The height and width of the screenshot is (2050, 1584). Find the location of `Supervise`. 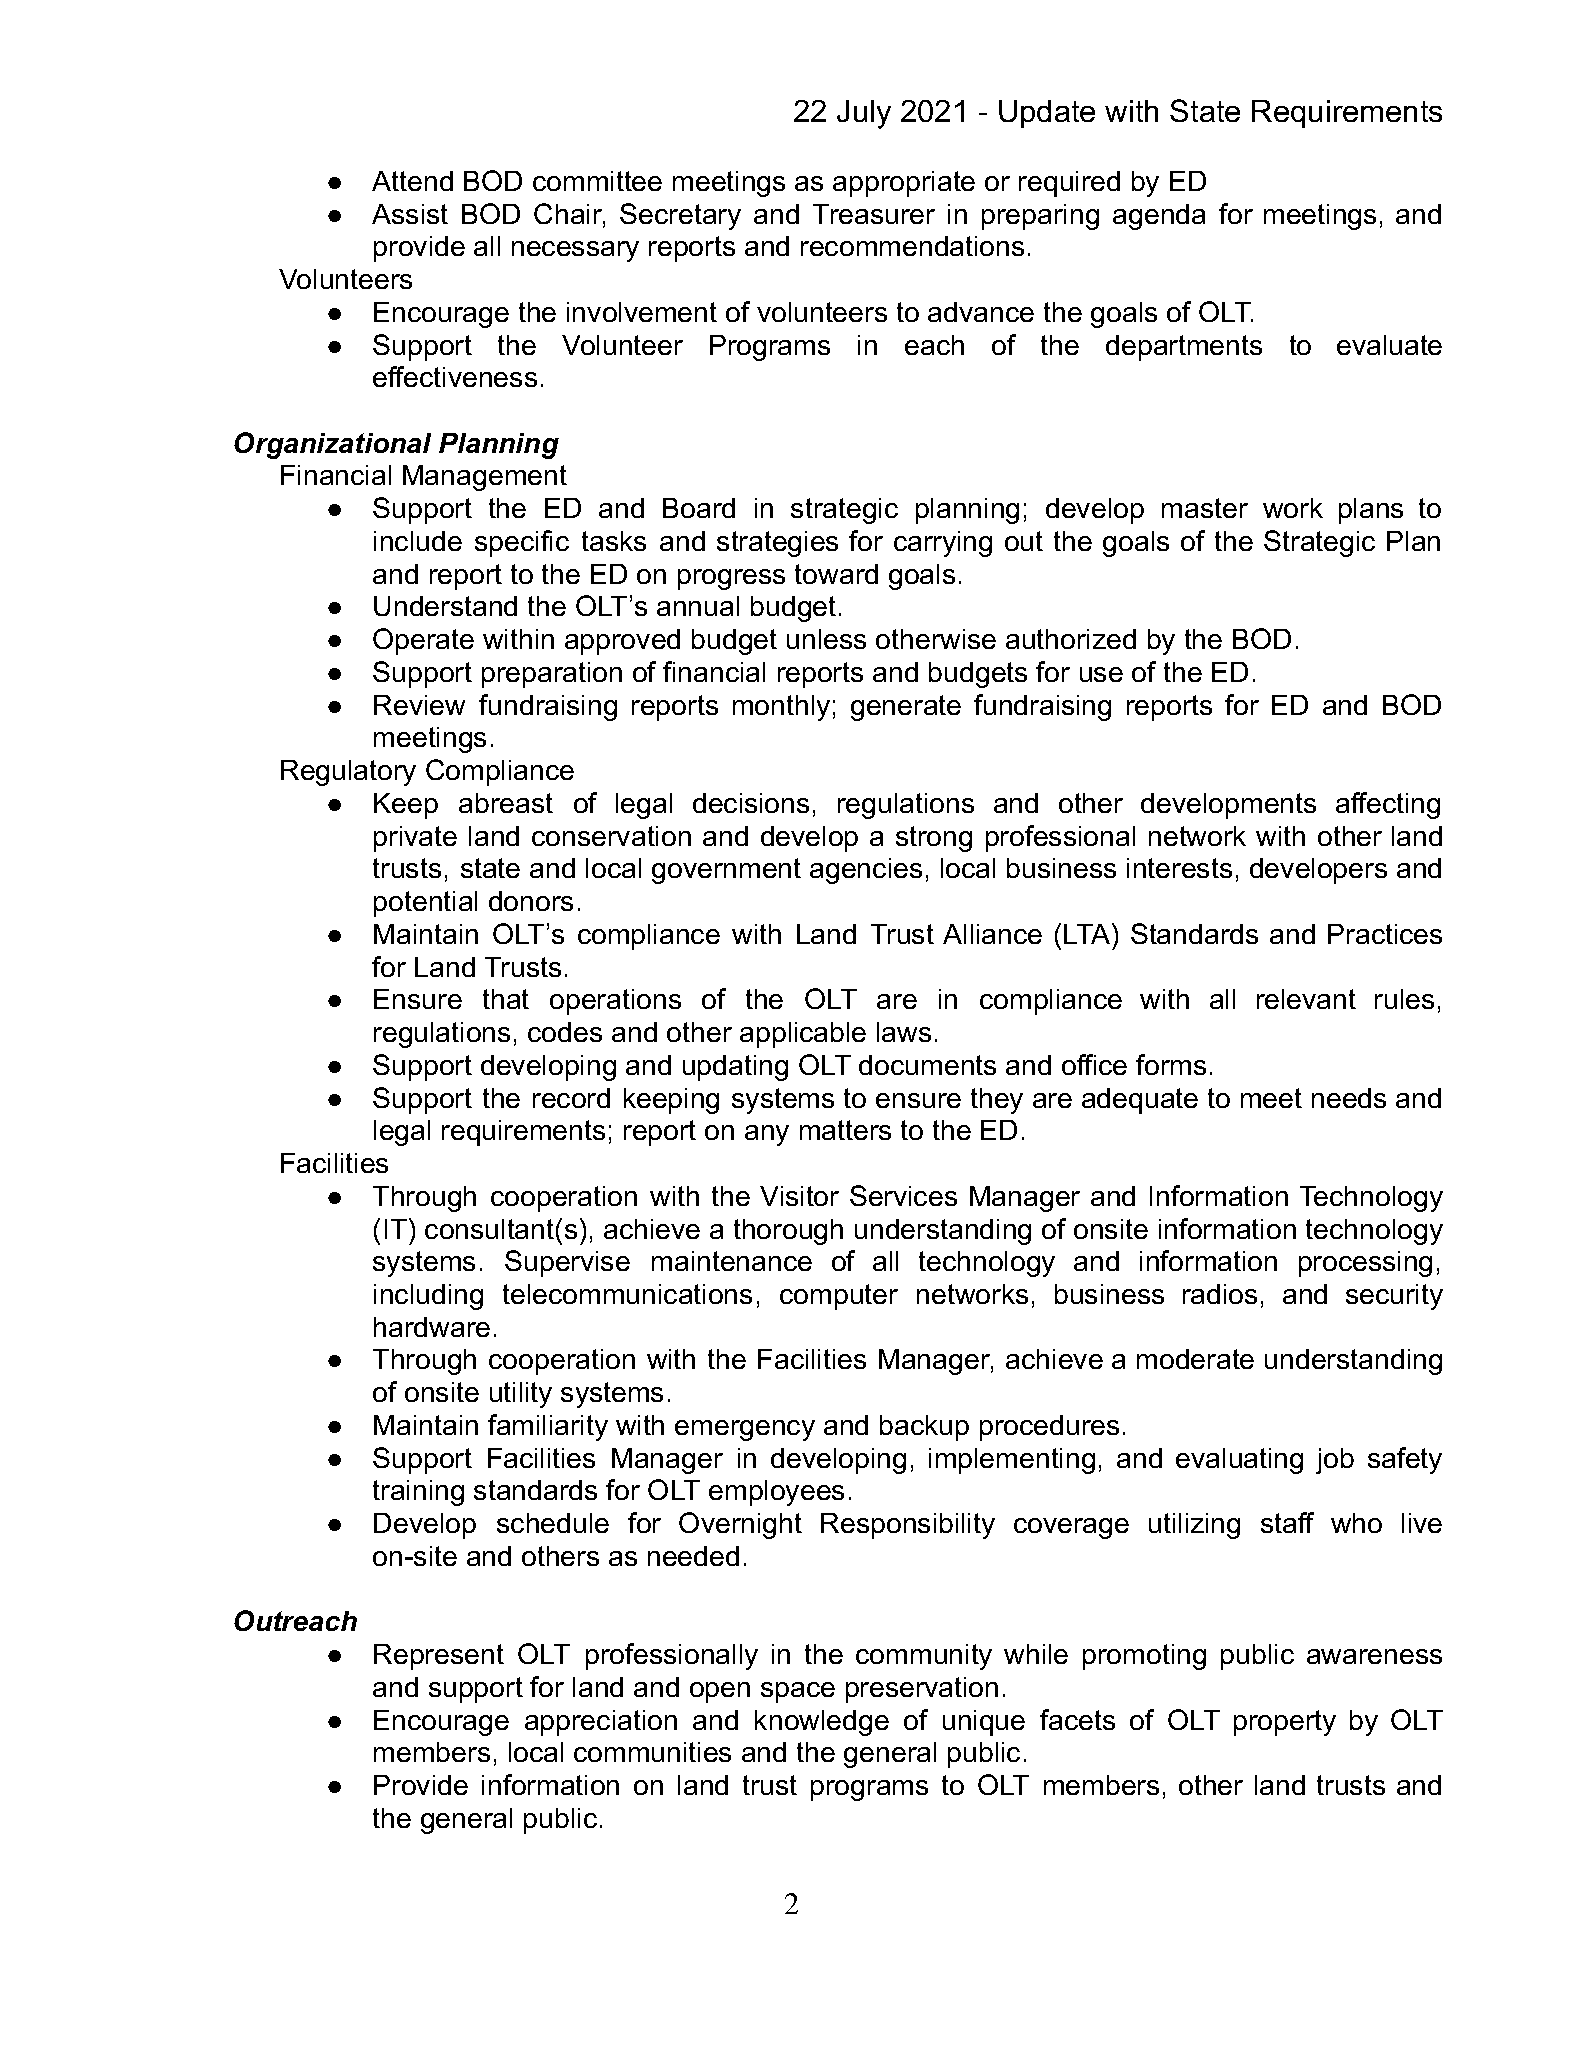

Supervise is located at coordinates (567, 1263).
